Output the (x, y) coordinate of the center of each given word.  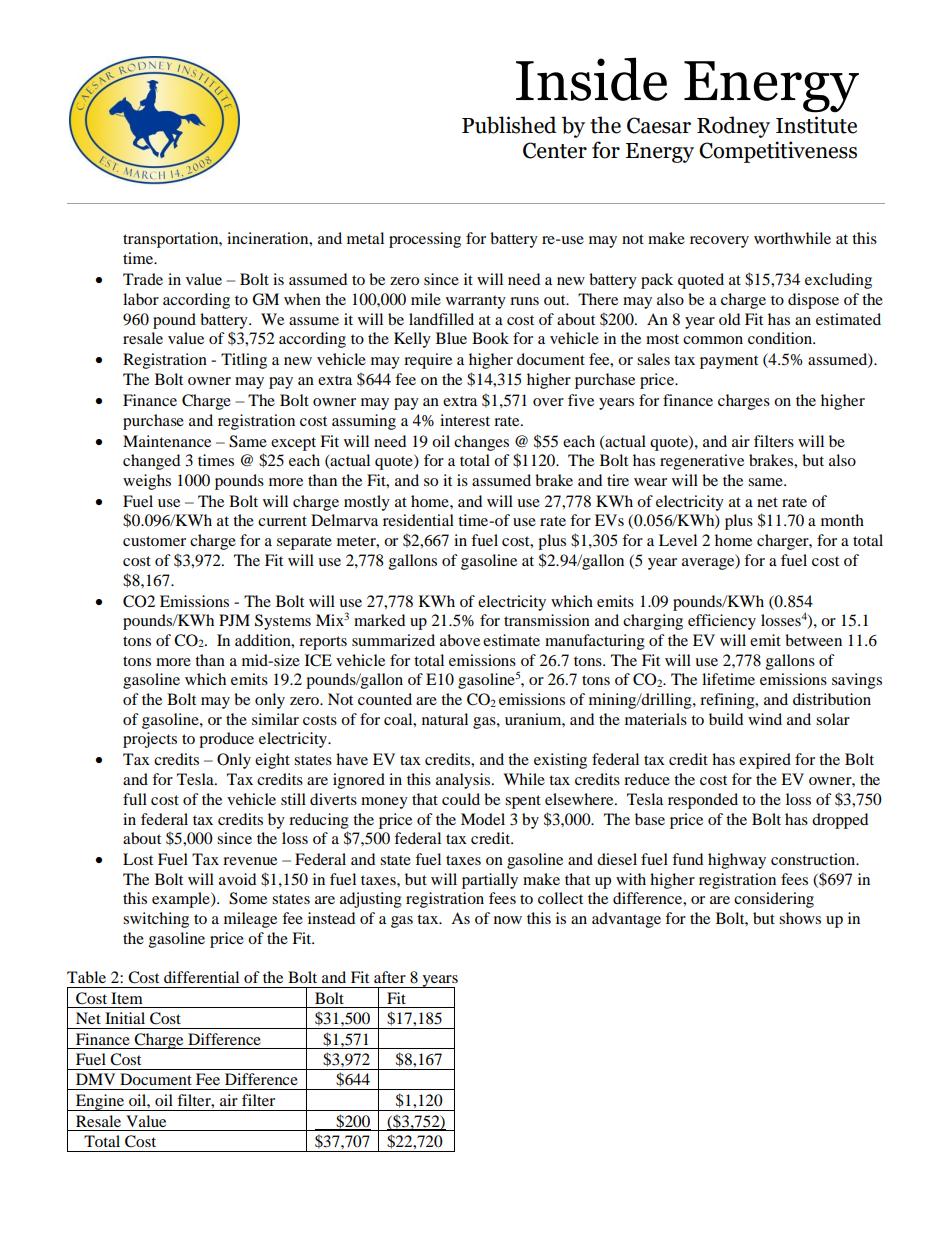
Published (509, 125)
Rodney (733, 127)
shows (800, 918)
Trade (143, 279)
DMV (95, 1079)
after (390, 977)
